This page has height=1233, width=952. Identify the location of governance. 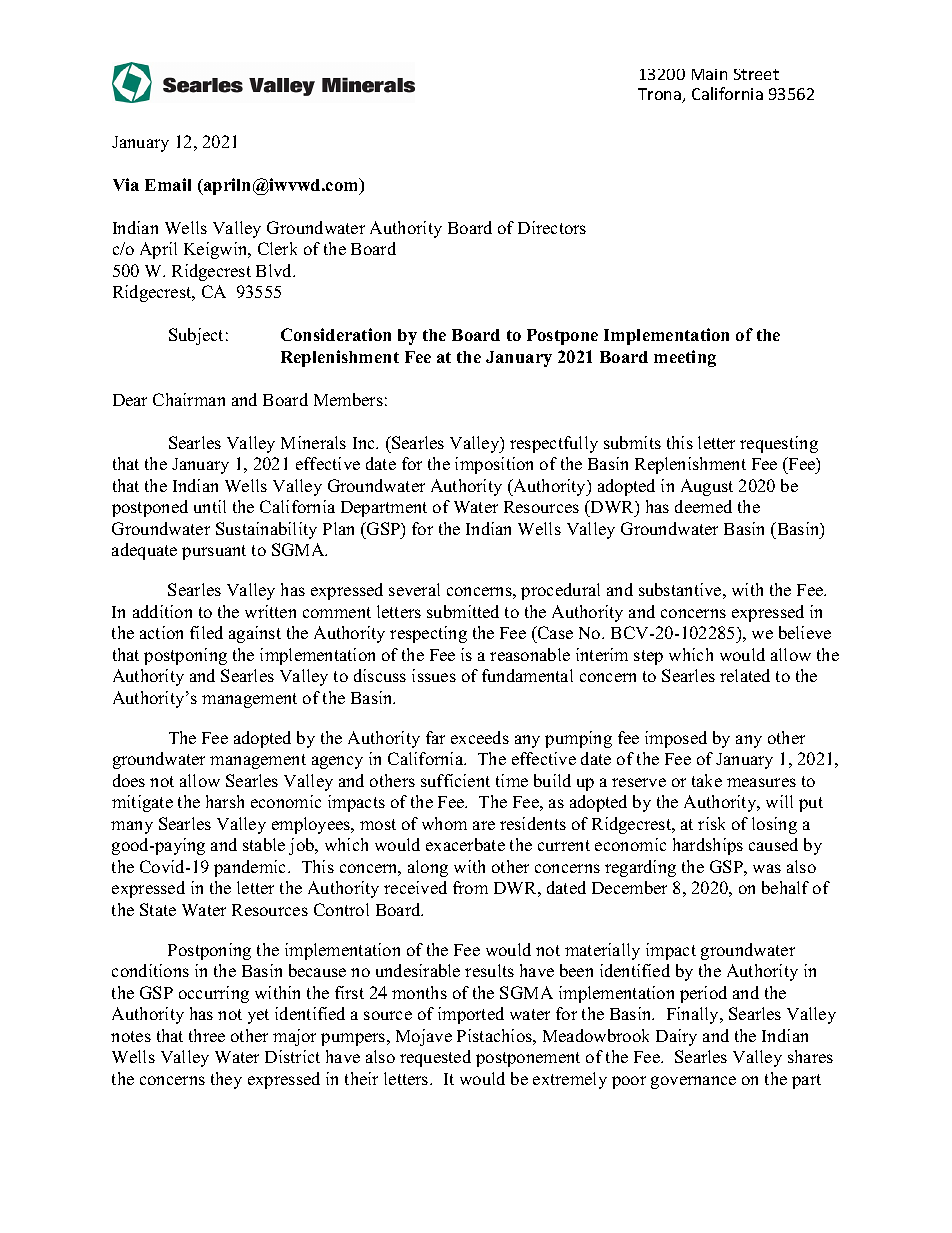
(693, 1082).
